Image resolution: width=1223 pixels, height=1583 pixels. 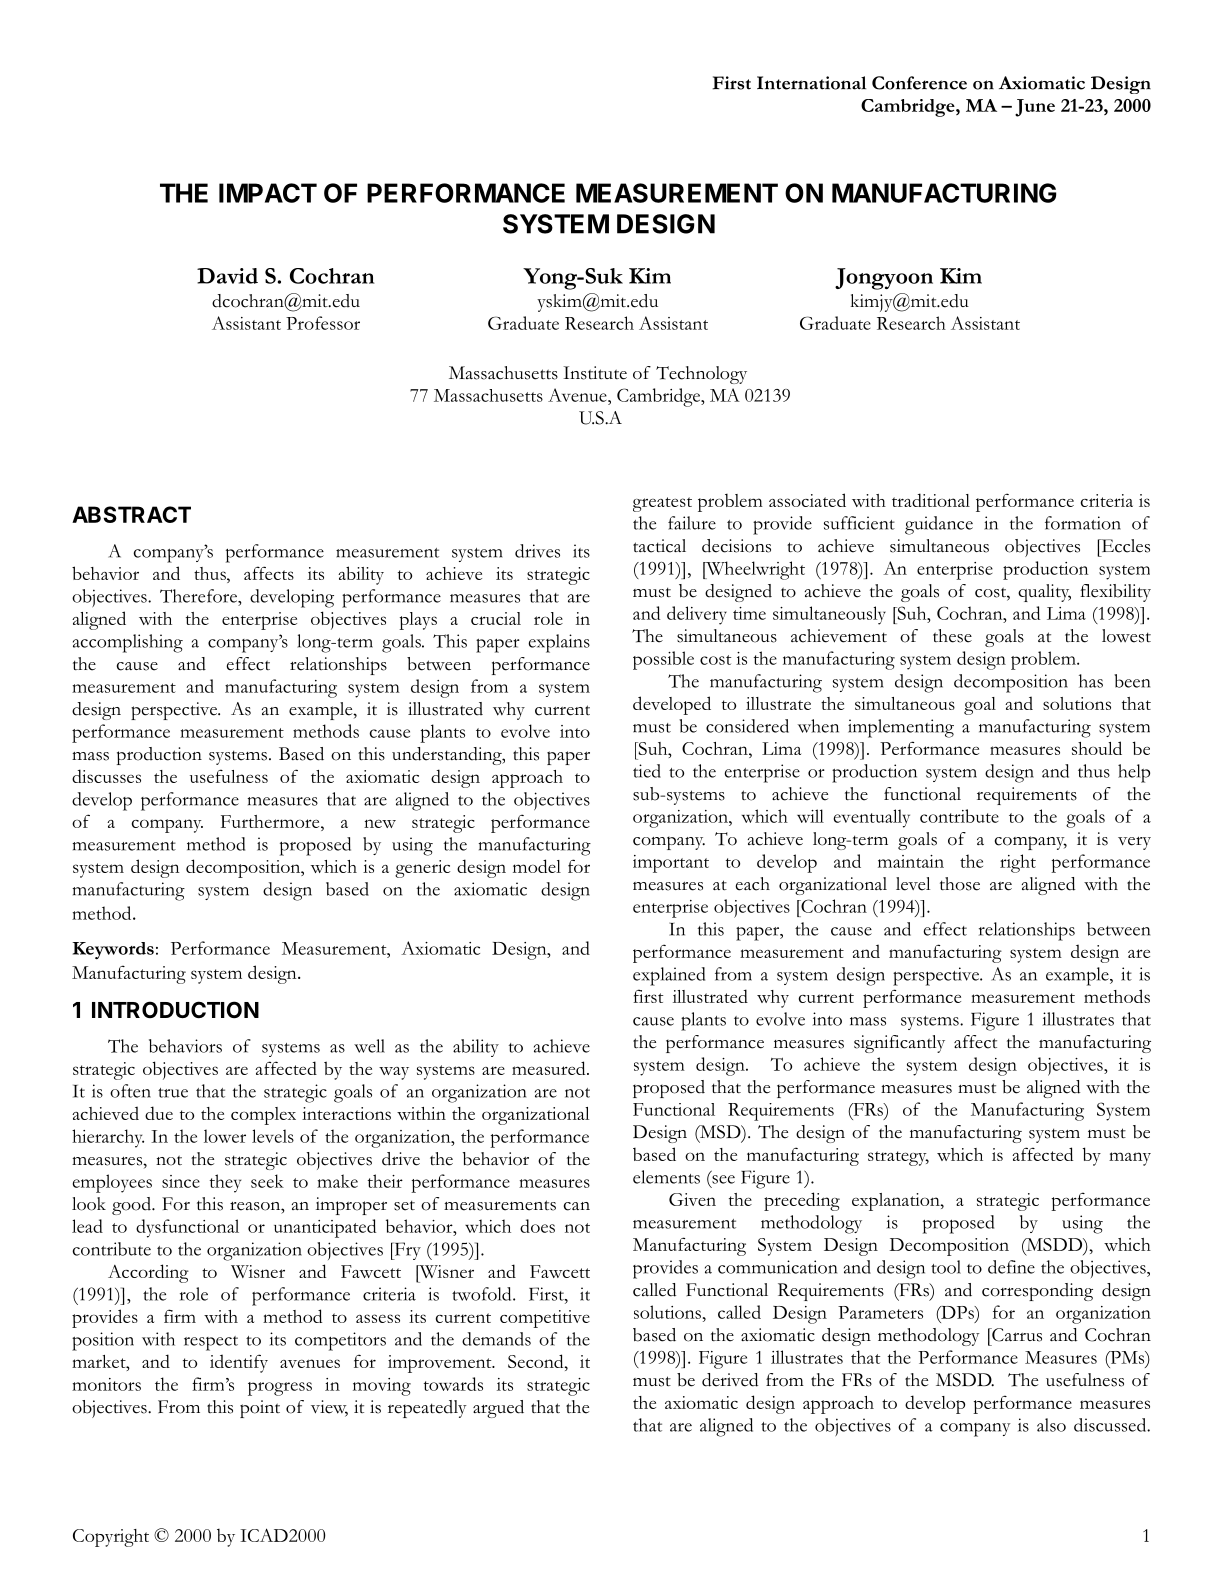 What do you see at coordinates (1035, 108) in the image?
I see `June` at bounding box center [1035, 108].
